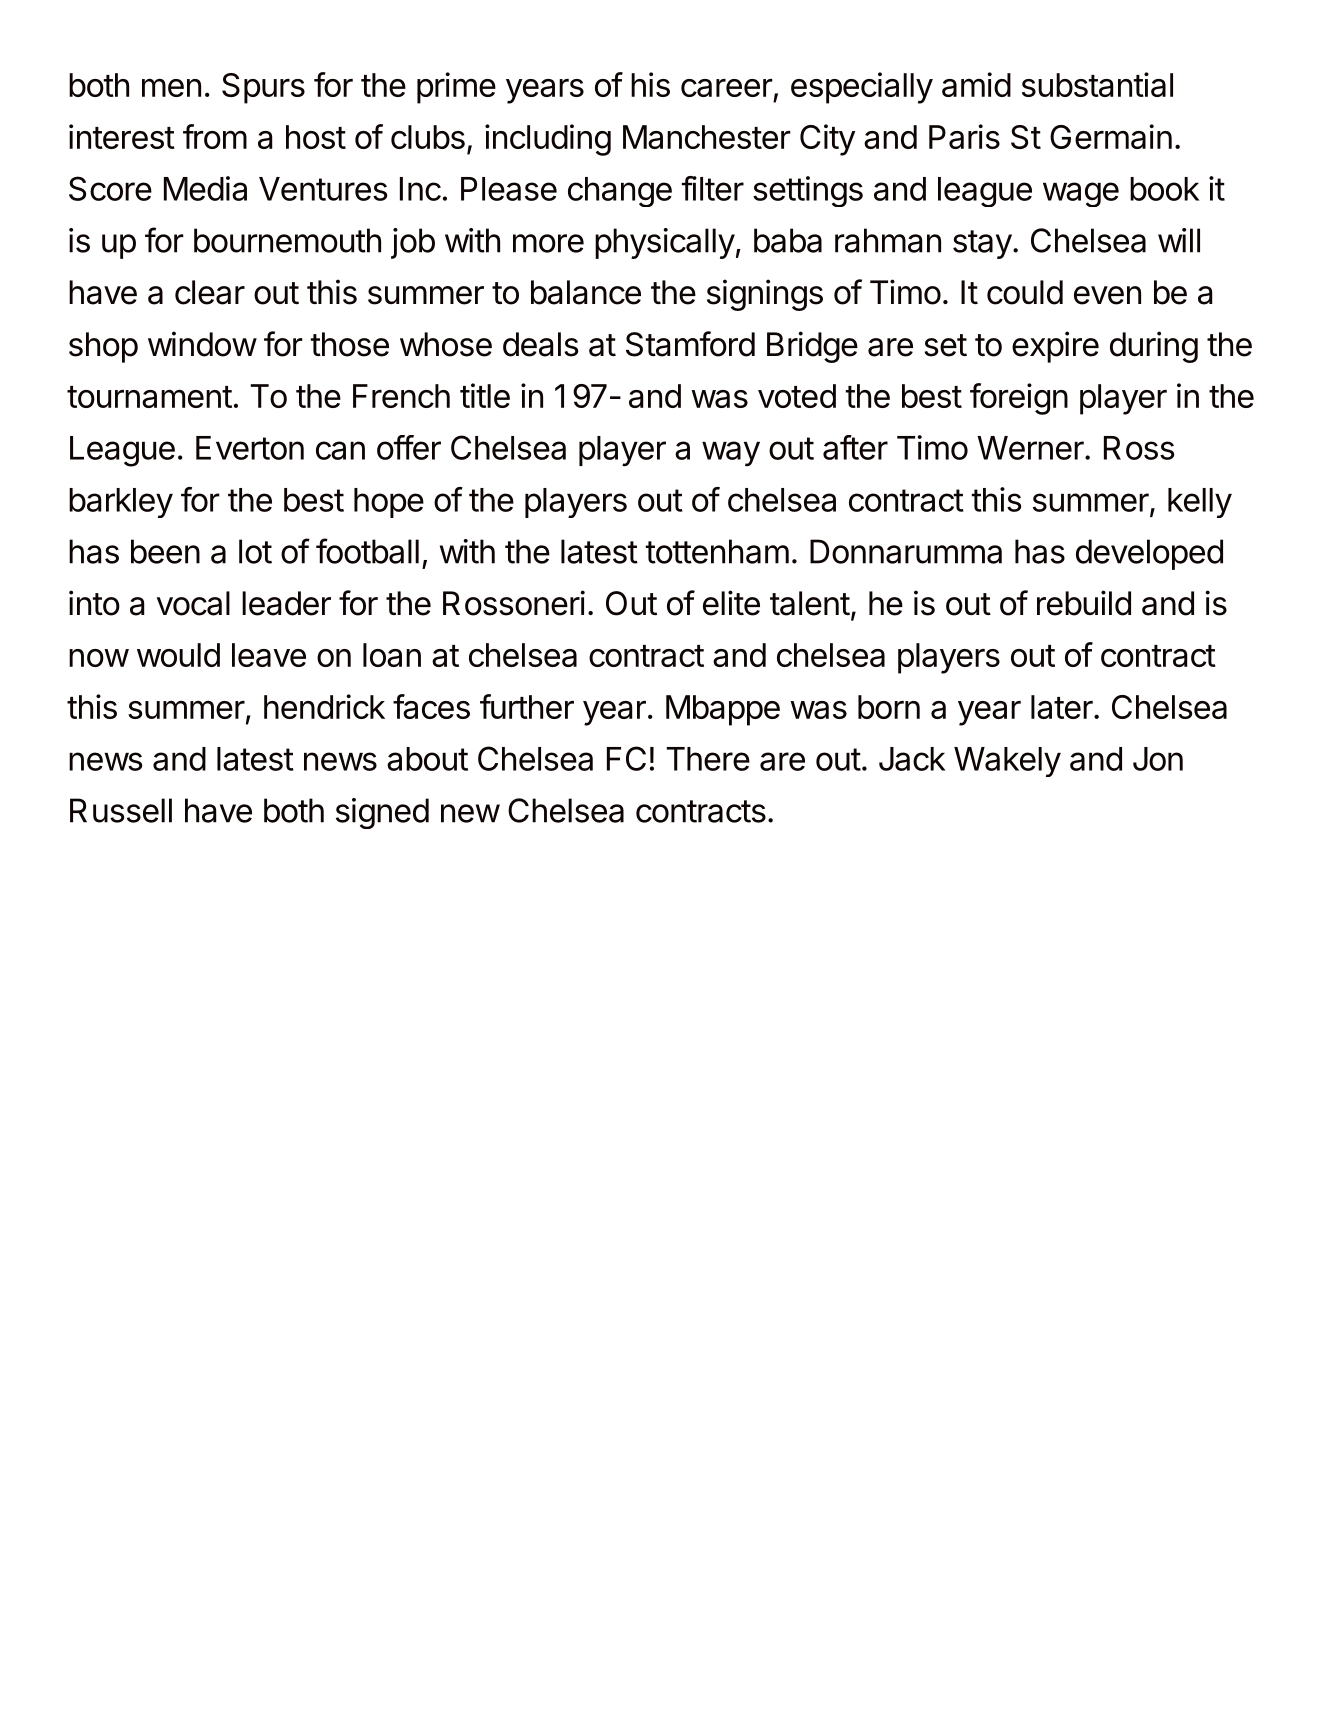  Describe the element at coordinates (586, 292) in the image. I see `balance` at that location.
